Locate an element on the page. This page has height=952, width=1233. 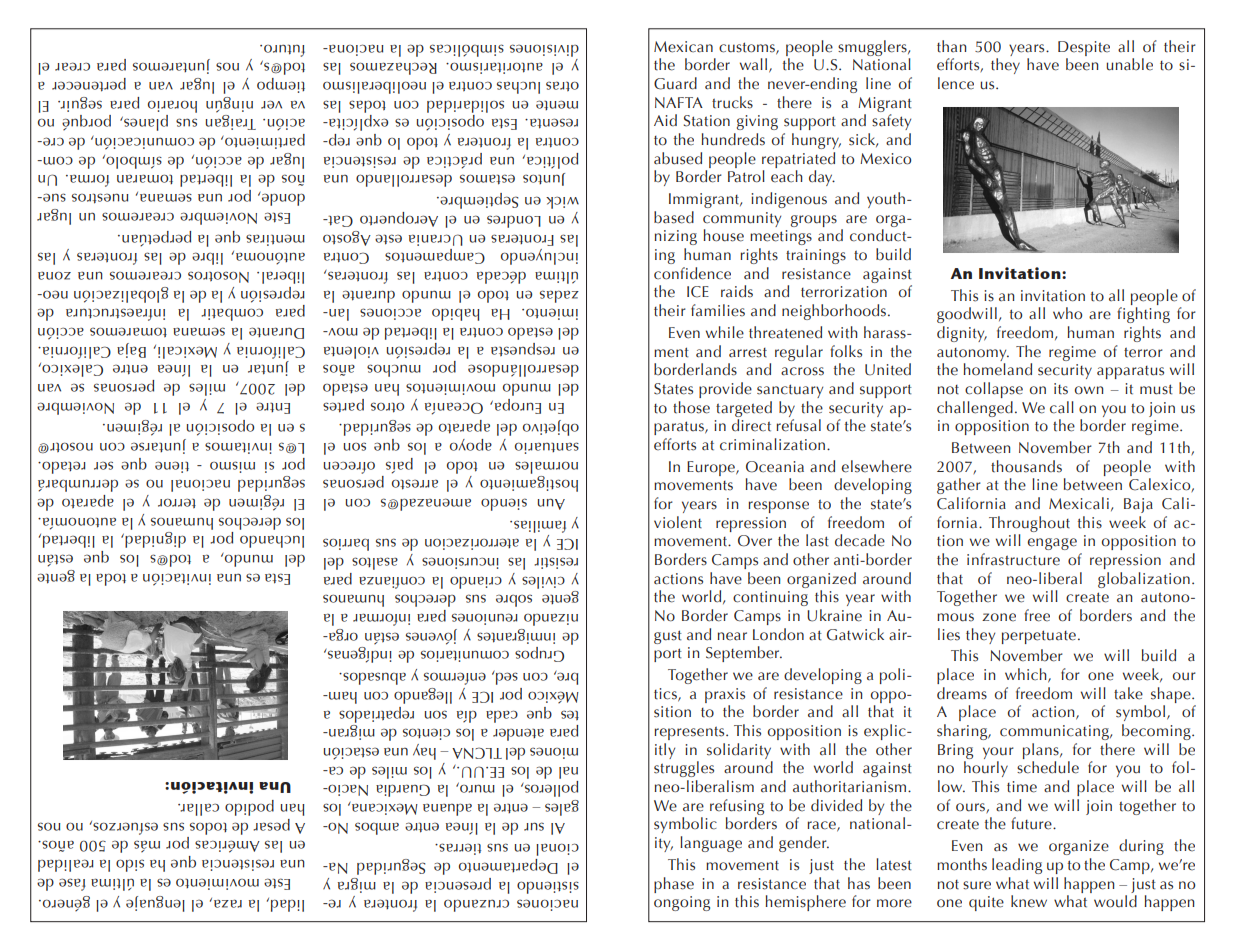
near is located at coordinates (732, 636).
